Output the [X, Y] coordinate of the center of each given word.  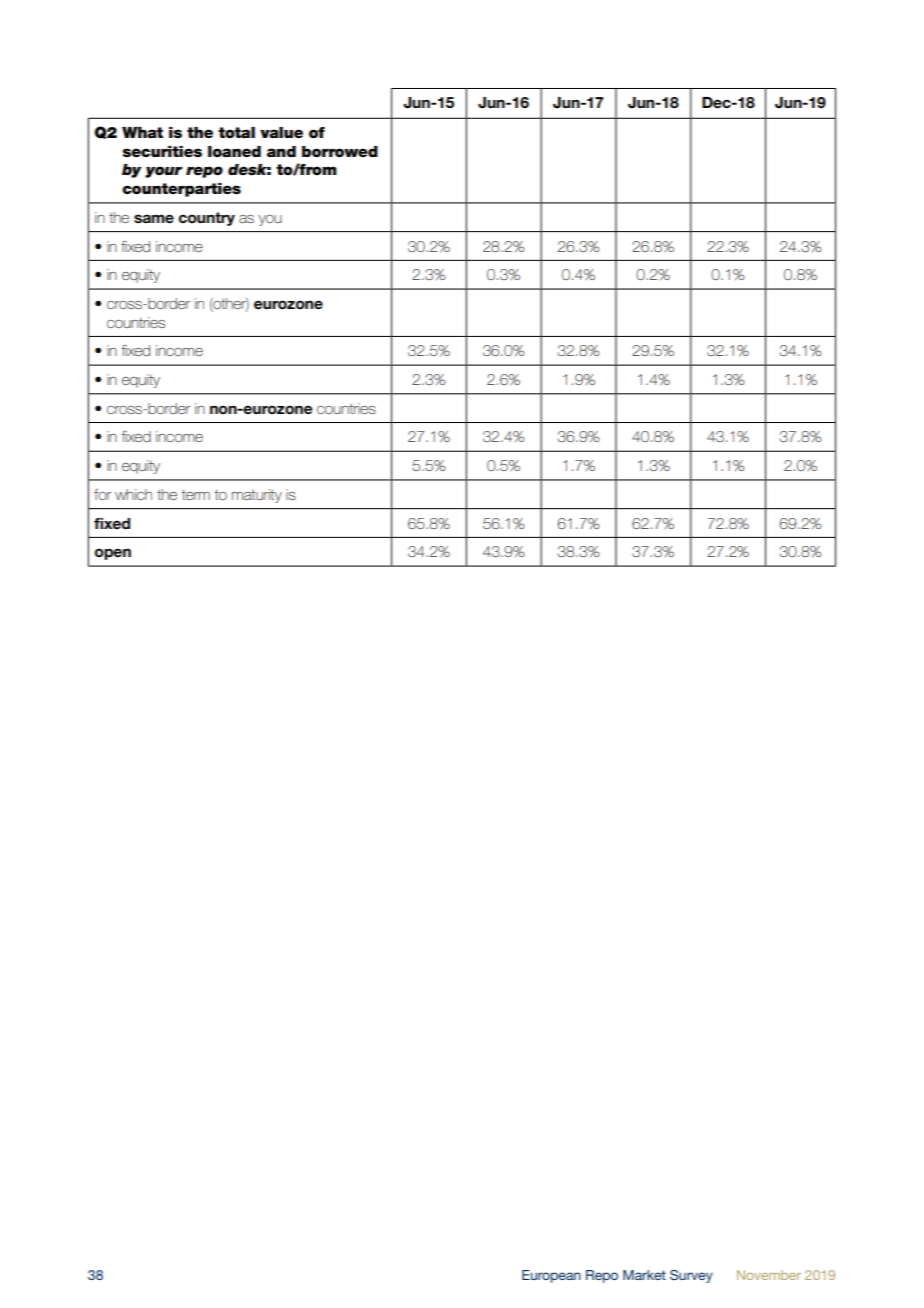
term [195, 494]
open [113, 554]
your [164, 172]
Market [644, 1275]
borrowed [340, 152]
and [281, 152]
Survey [691, 1276]
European [551, 1276]
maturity [257, 496]
